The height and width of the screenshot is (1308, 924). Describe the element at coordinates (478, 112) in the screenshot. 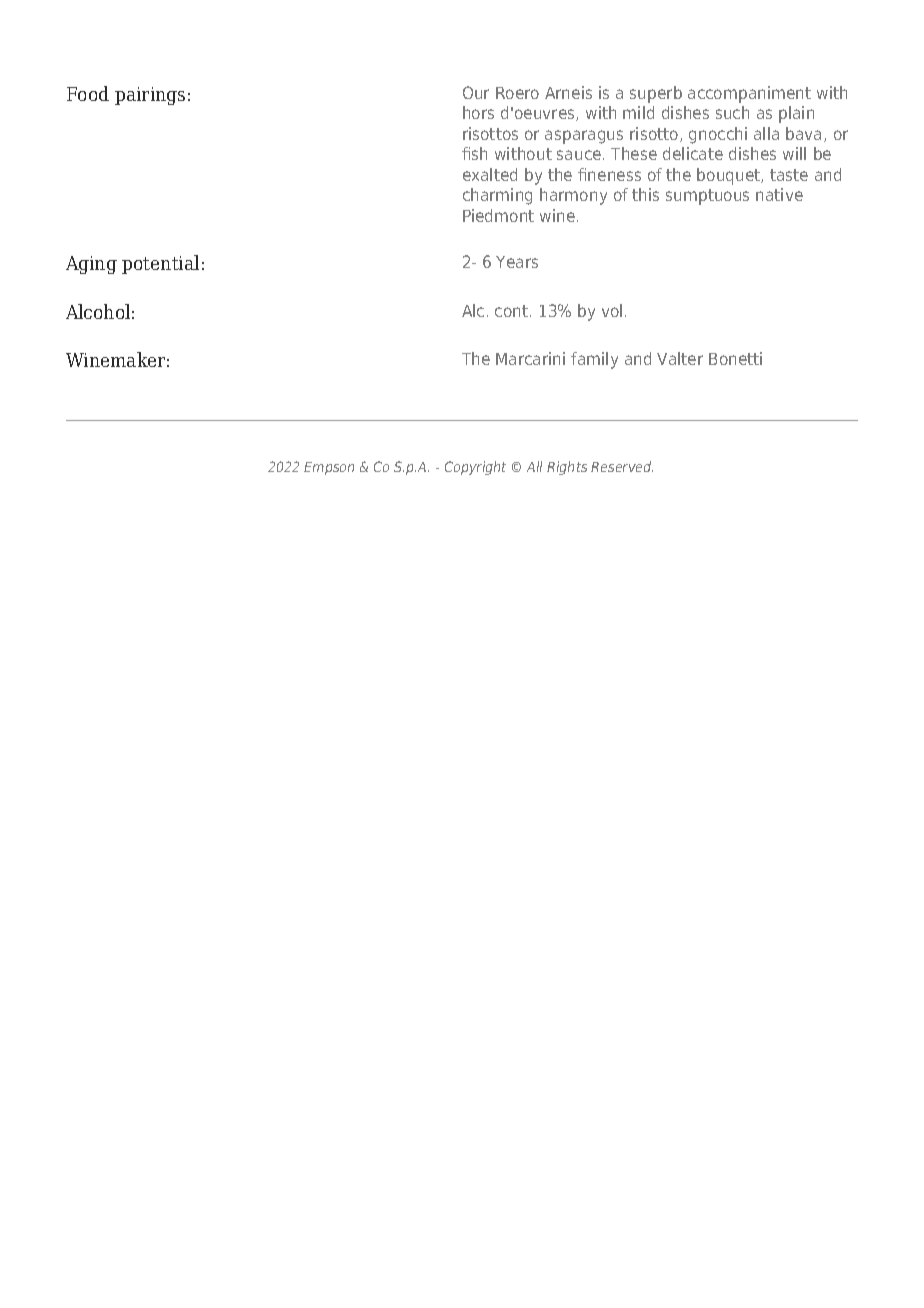

I see `hors` at that location.
